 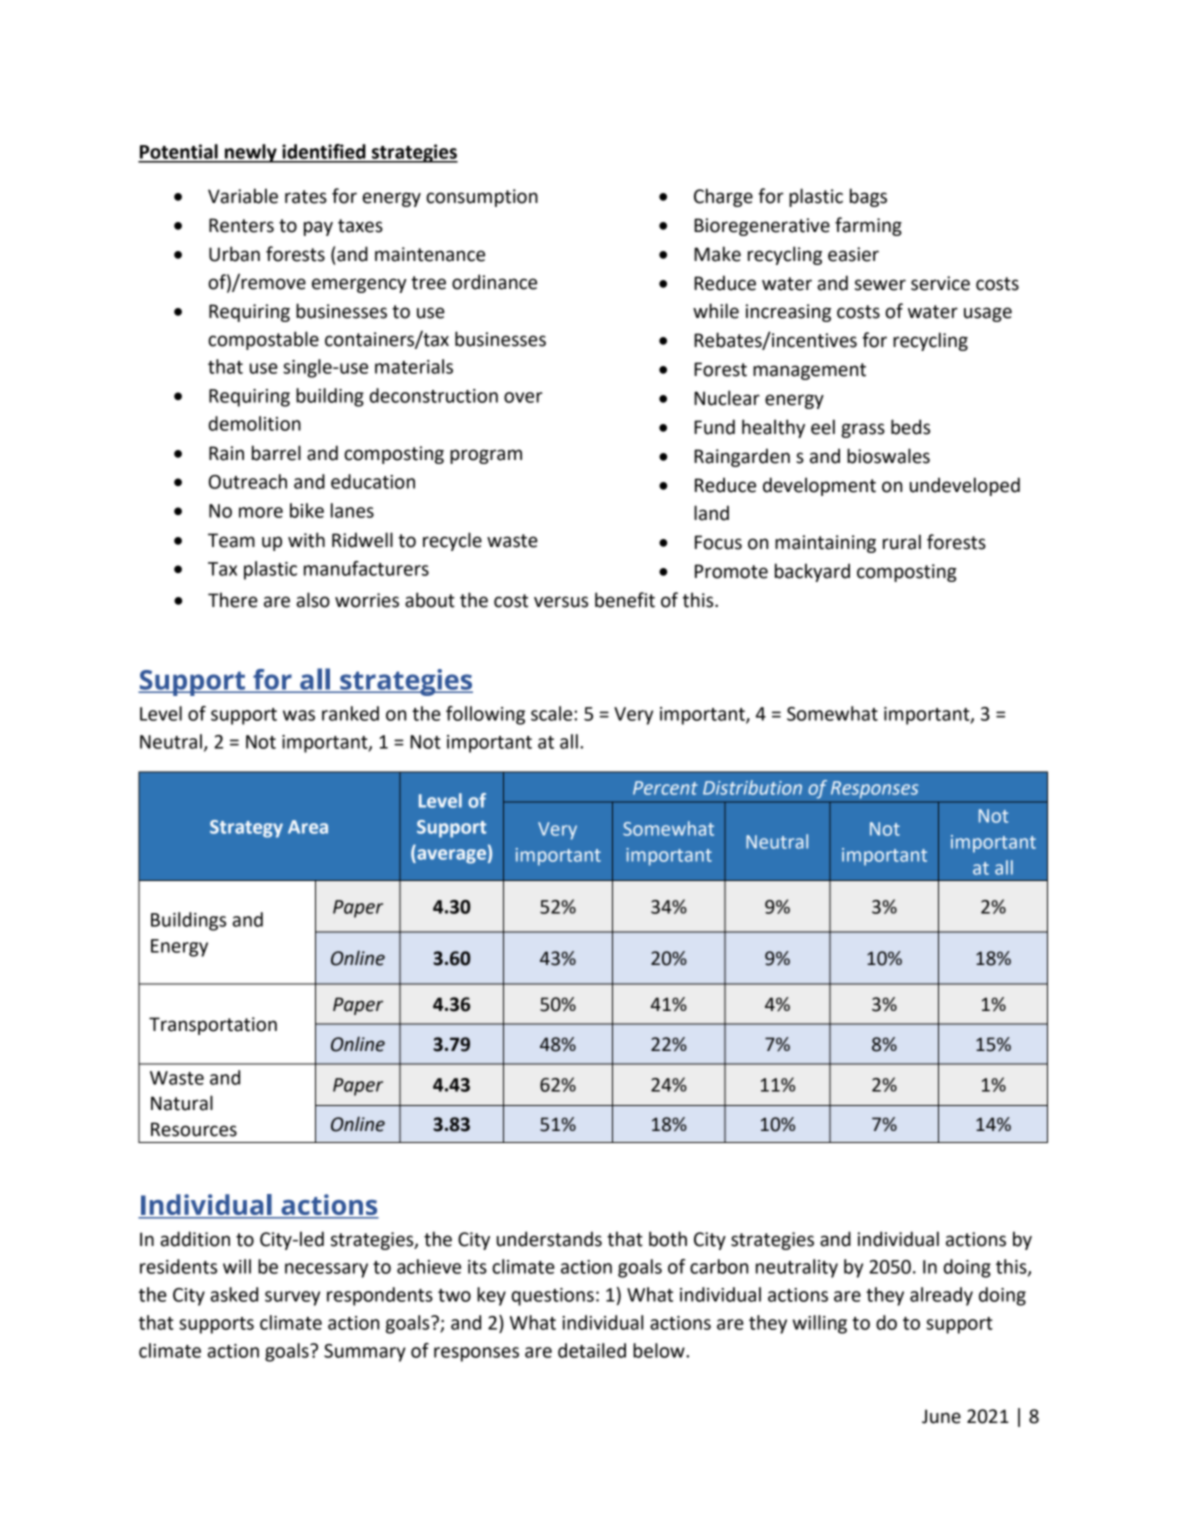 I want to click on Distribution, so click(x=752, y=787).
